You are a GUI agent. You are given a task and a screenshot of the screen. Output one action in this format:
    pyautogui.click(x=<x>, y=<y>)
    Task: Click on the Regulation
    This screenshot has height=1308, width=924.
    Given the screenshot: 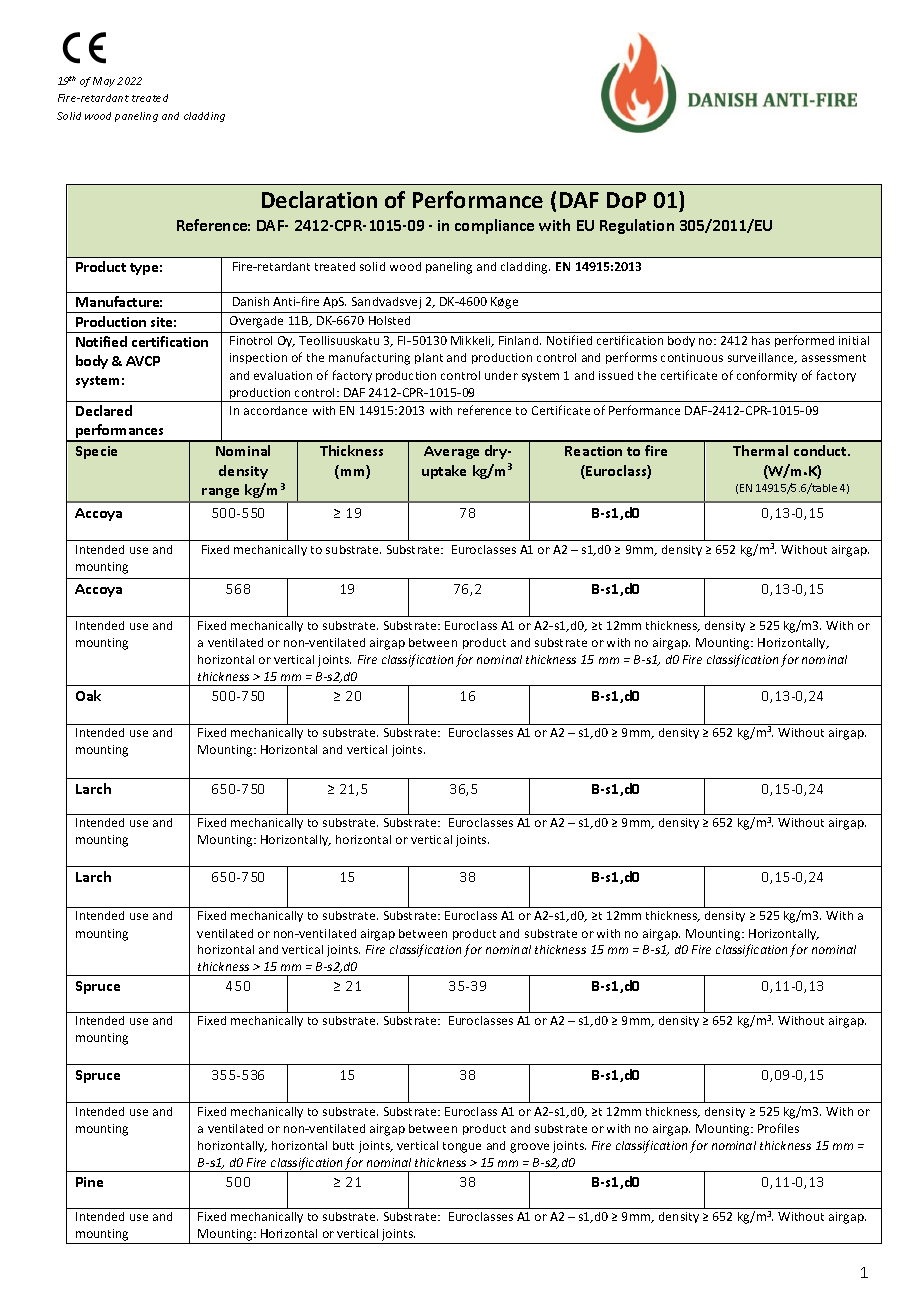 What is the action you would take?
    pyautogui.click(x=637, y=226)
